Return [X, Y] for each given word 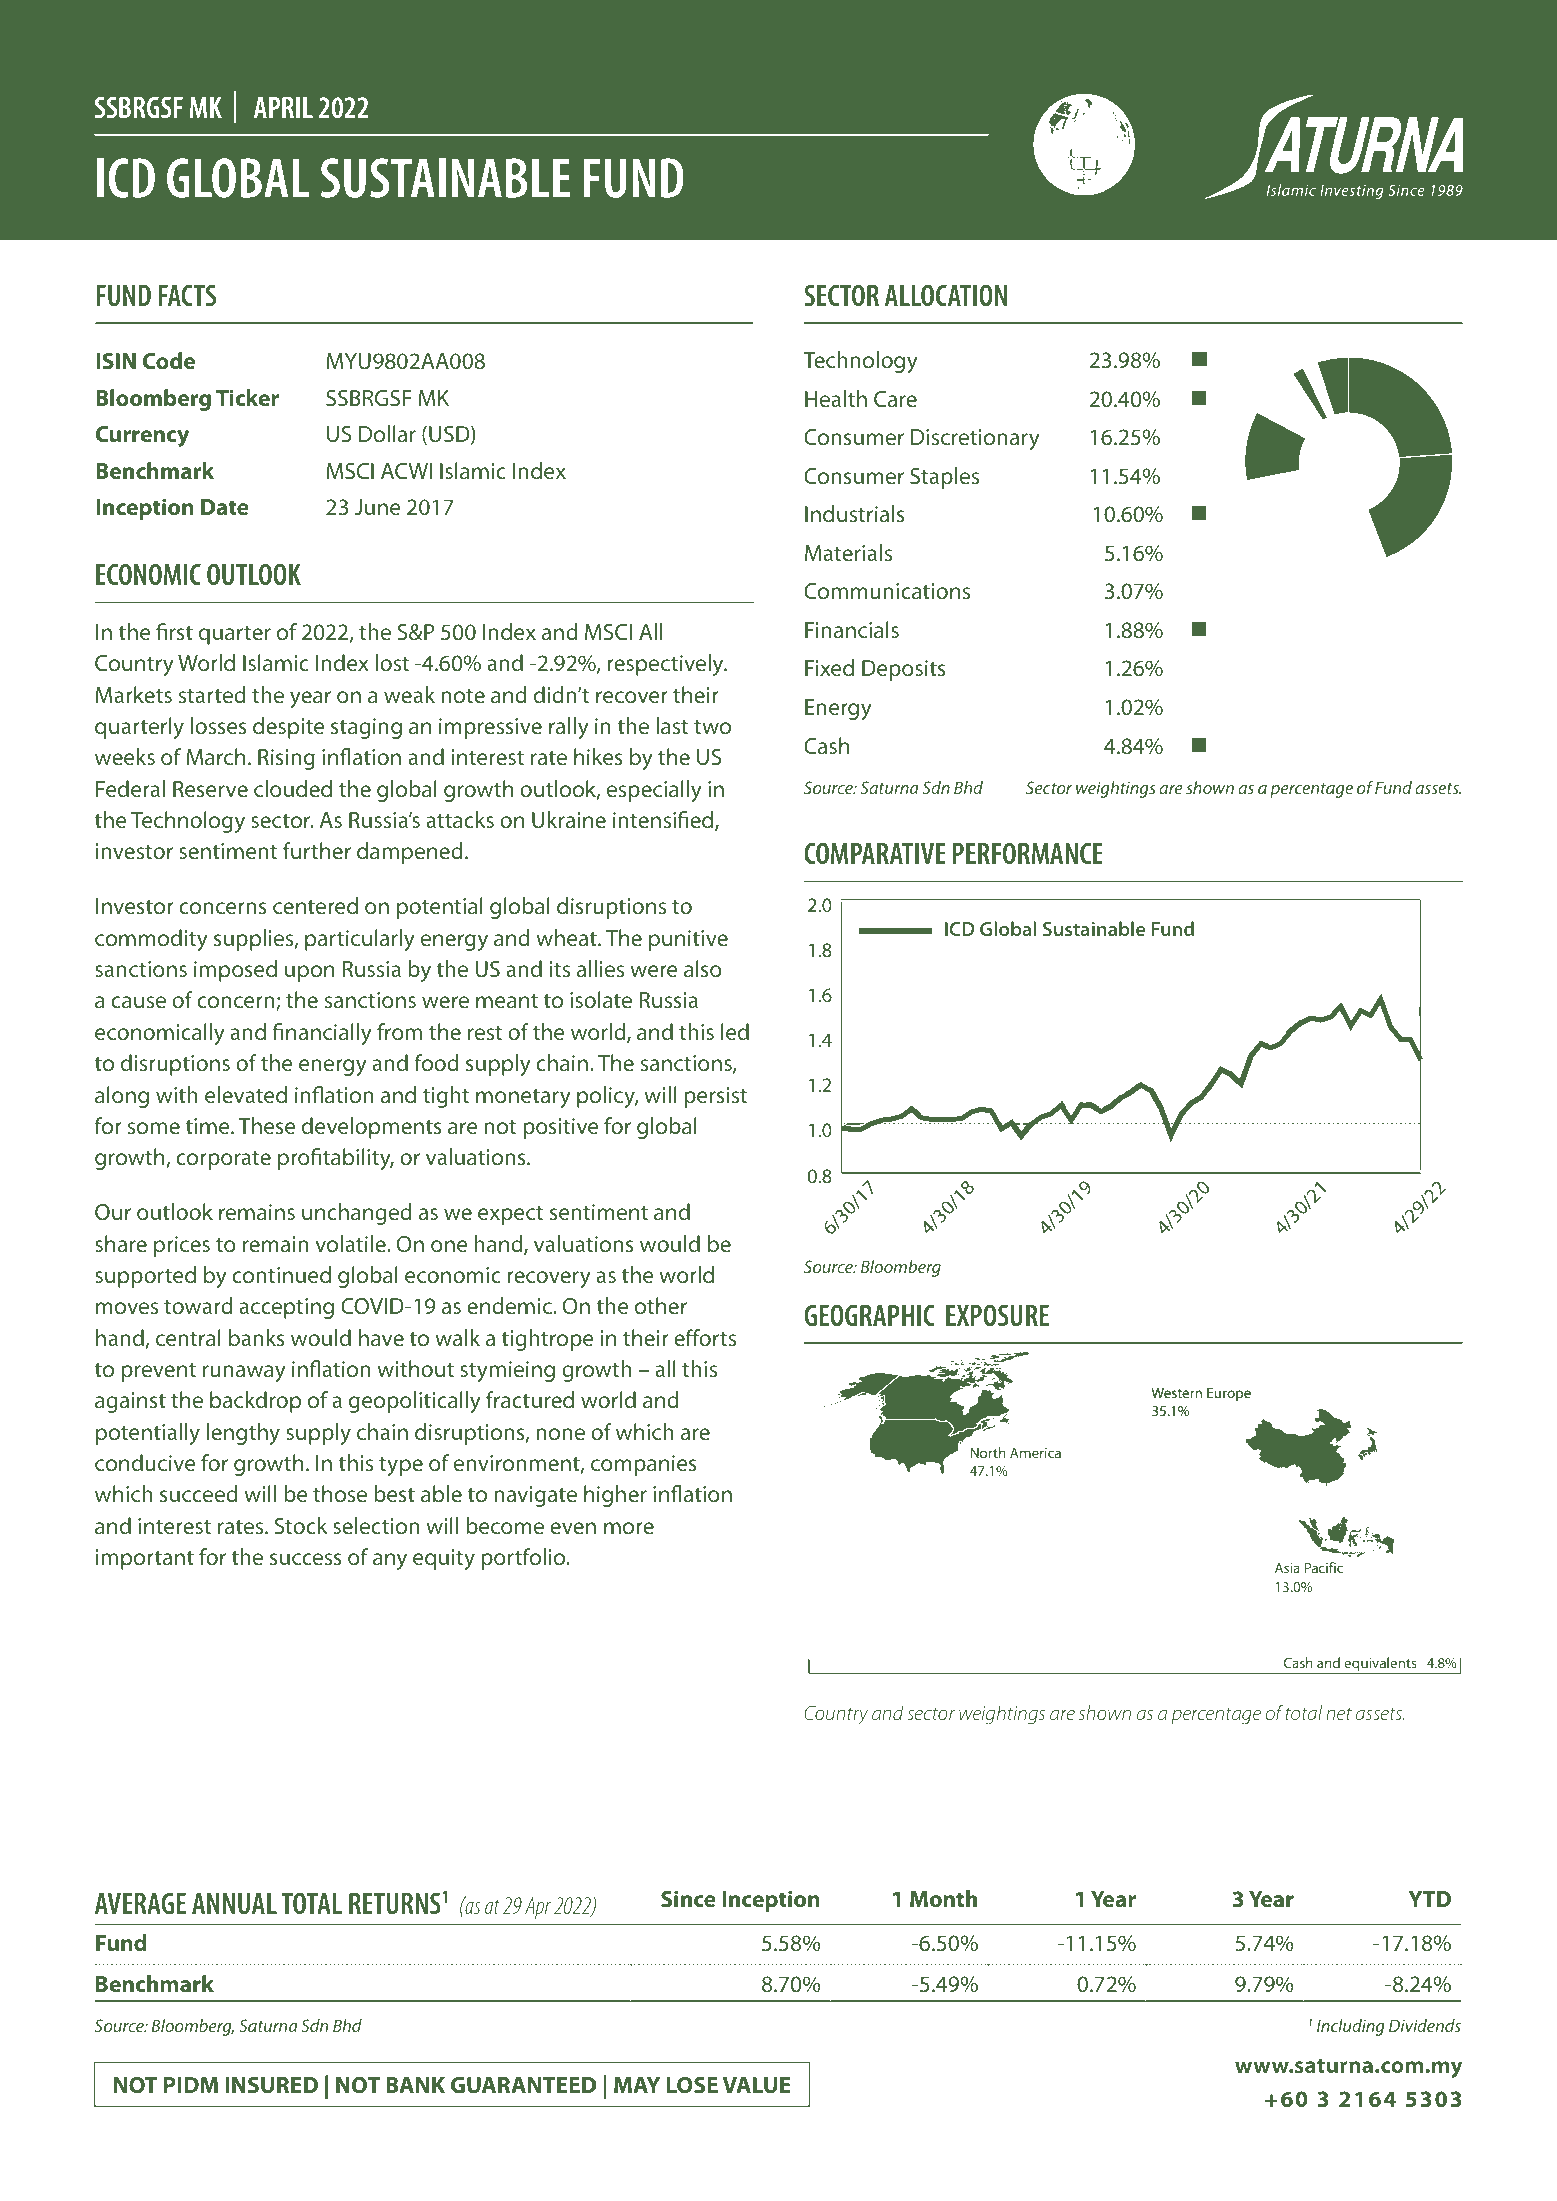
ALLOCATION [946, 295]
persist [715, 1097]
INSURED [271, 2085]
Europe [1229, 1394]
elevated [246, 1095]
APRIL [283, 107]
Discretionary [975, 439]
